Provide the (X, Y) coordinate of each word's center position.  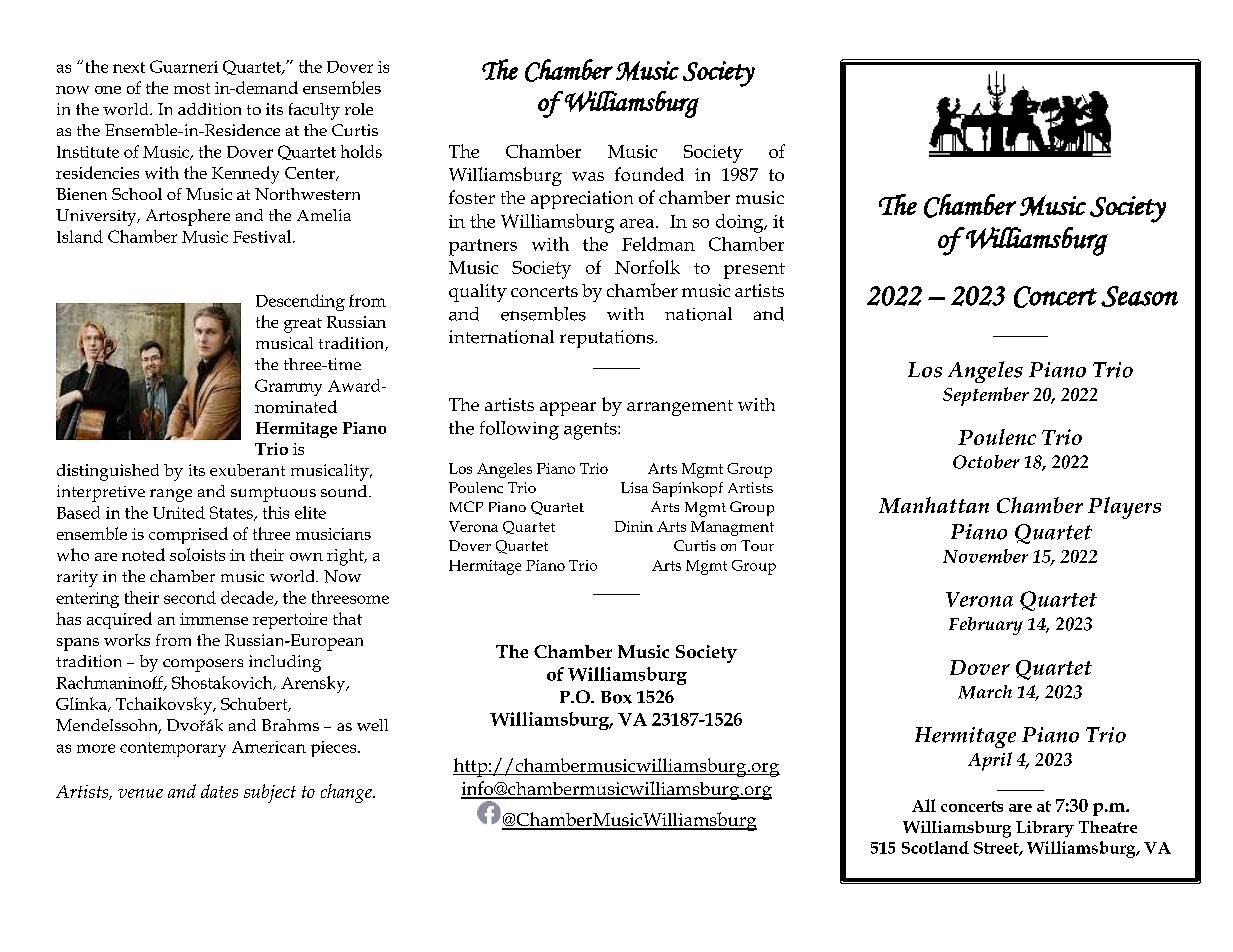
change (347, 793)
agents (591, 431)
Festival (263, 236)
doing (741, 223)
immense (214, 619)
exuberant (247, 470)
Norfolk (647, 267)
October (986, 462)
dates (219, 791)
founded (649, 174)
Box (616, 697)
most (192, 88)
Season (1139, 296)
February (986, 626)
